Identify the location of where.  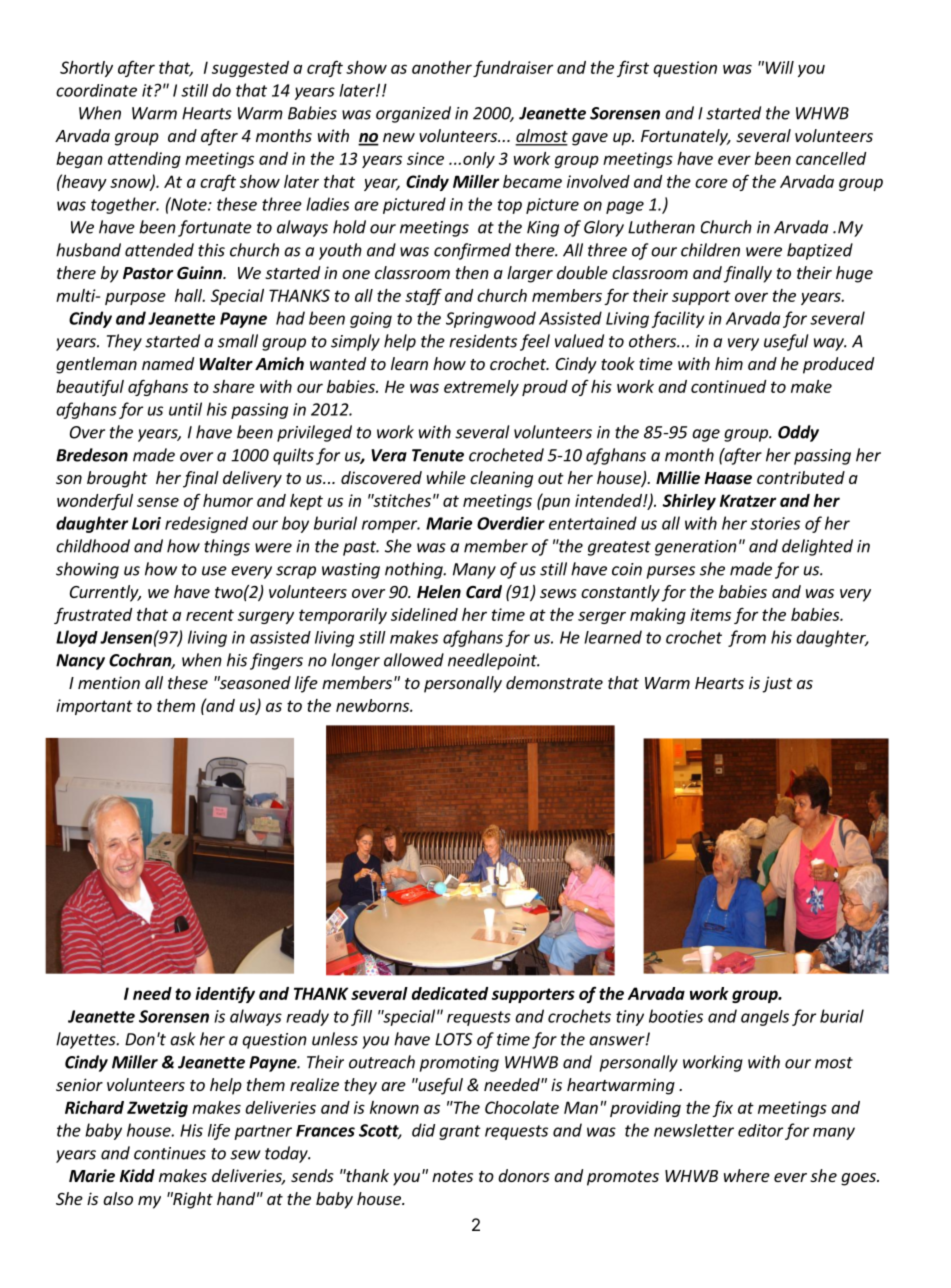
(747, 1175).
